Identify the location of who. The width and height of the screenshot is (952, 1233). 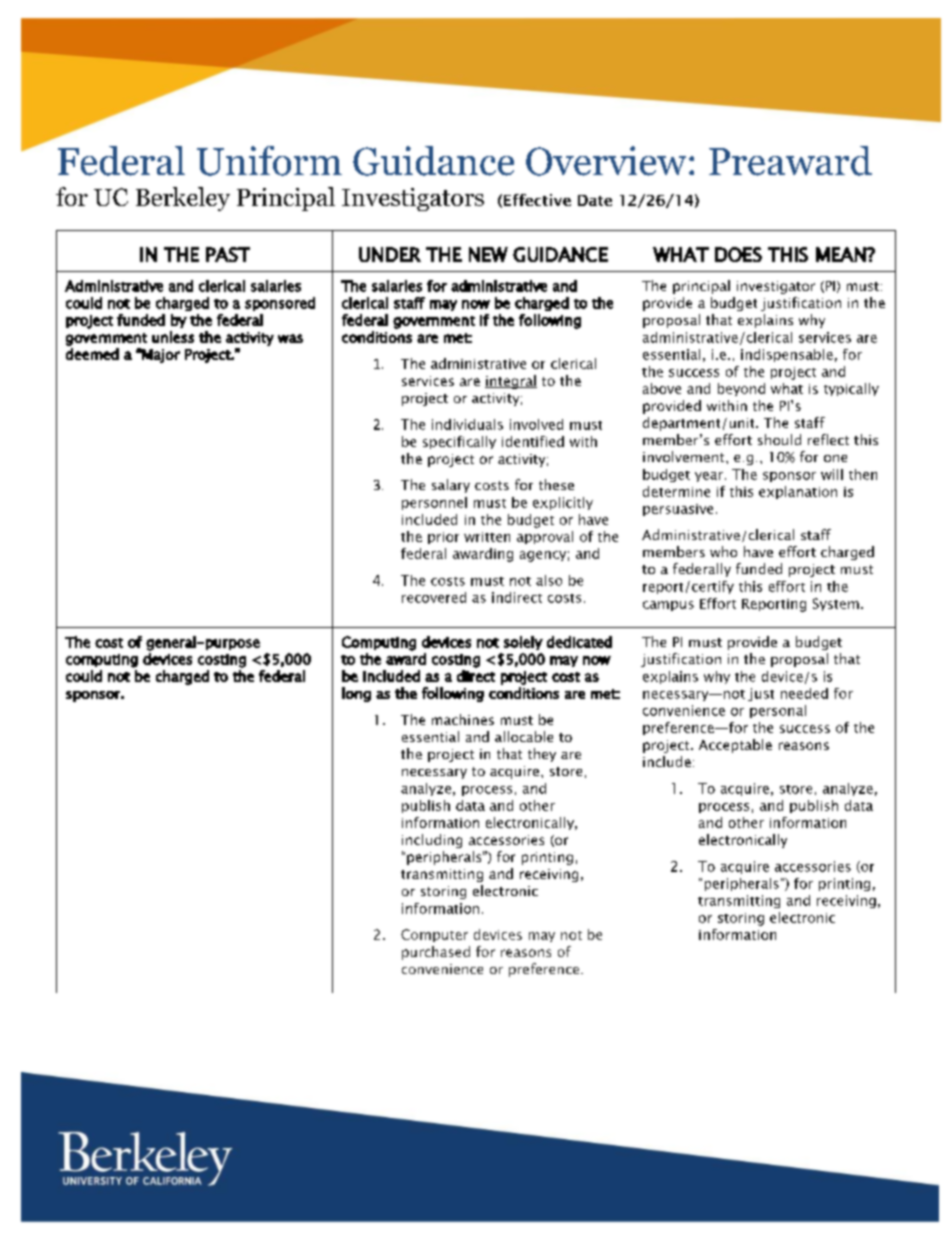
(723, 551).
